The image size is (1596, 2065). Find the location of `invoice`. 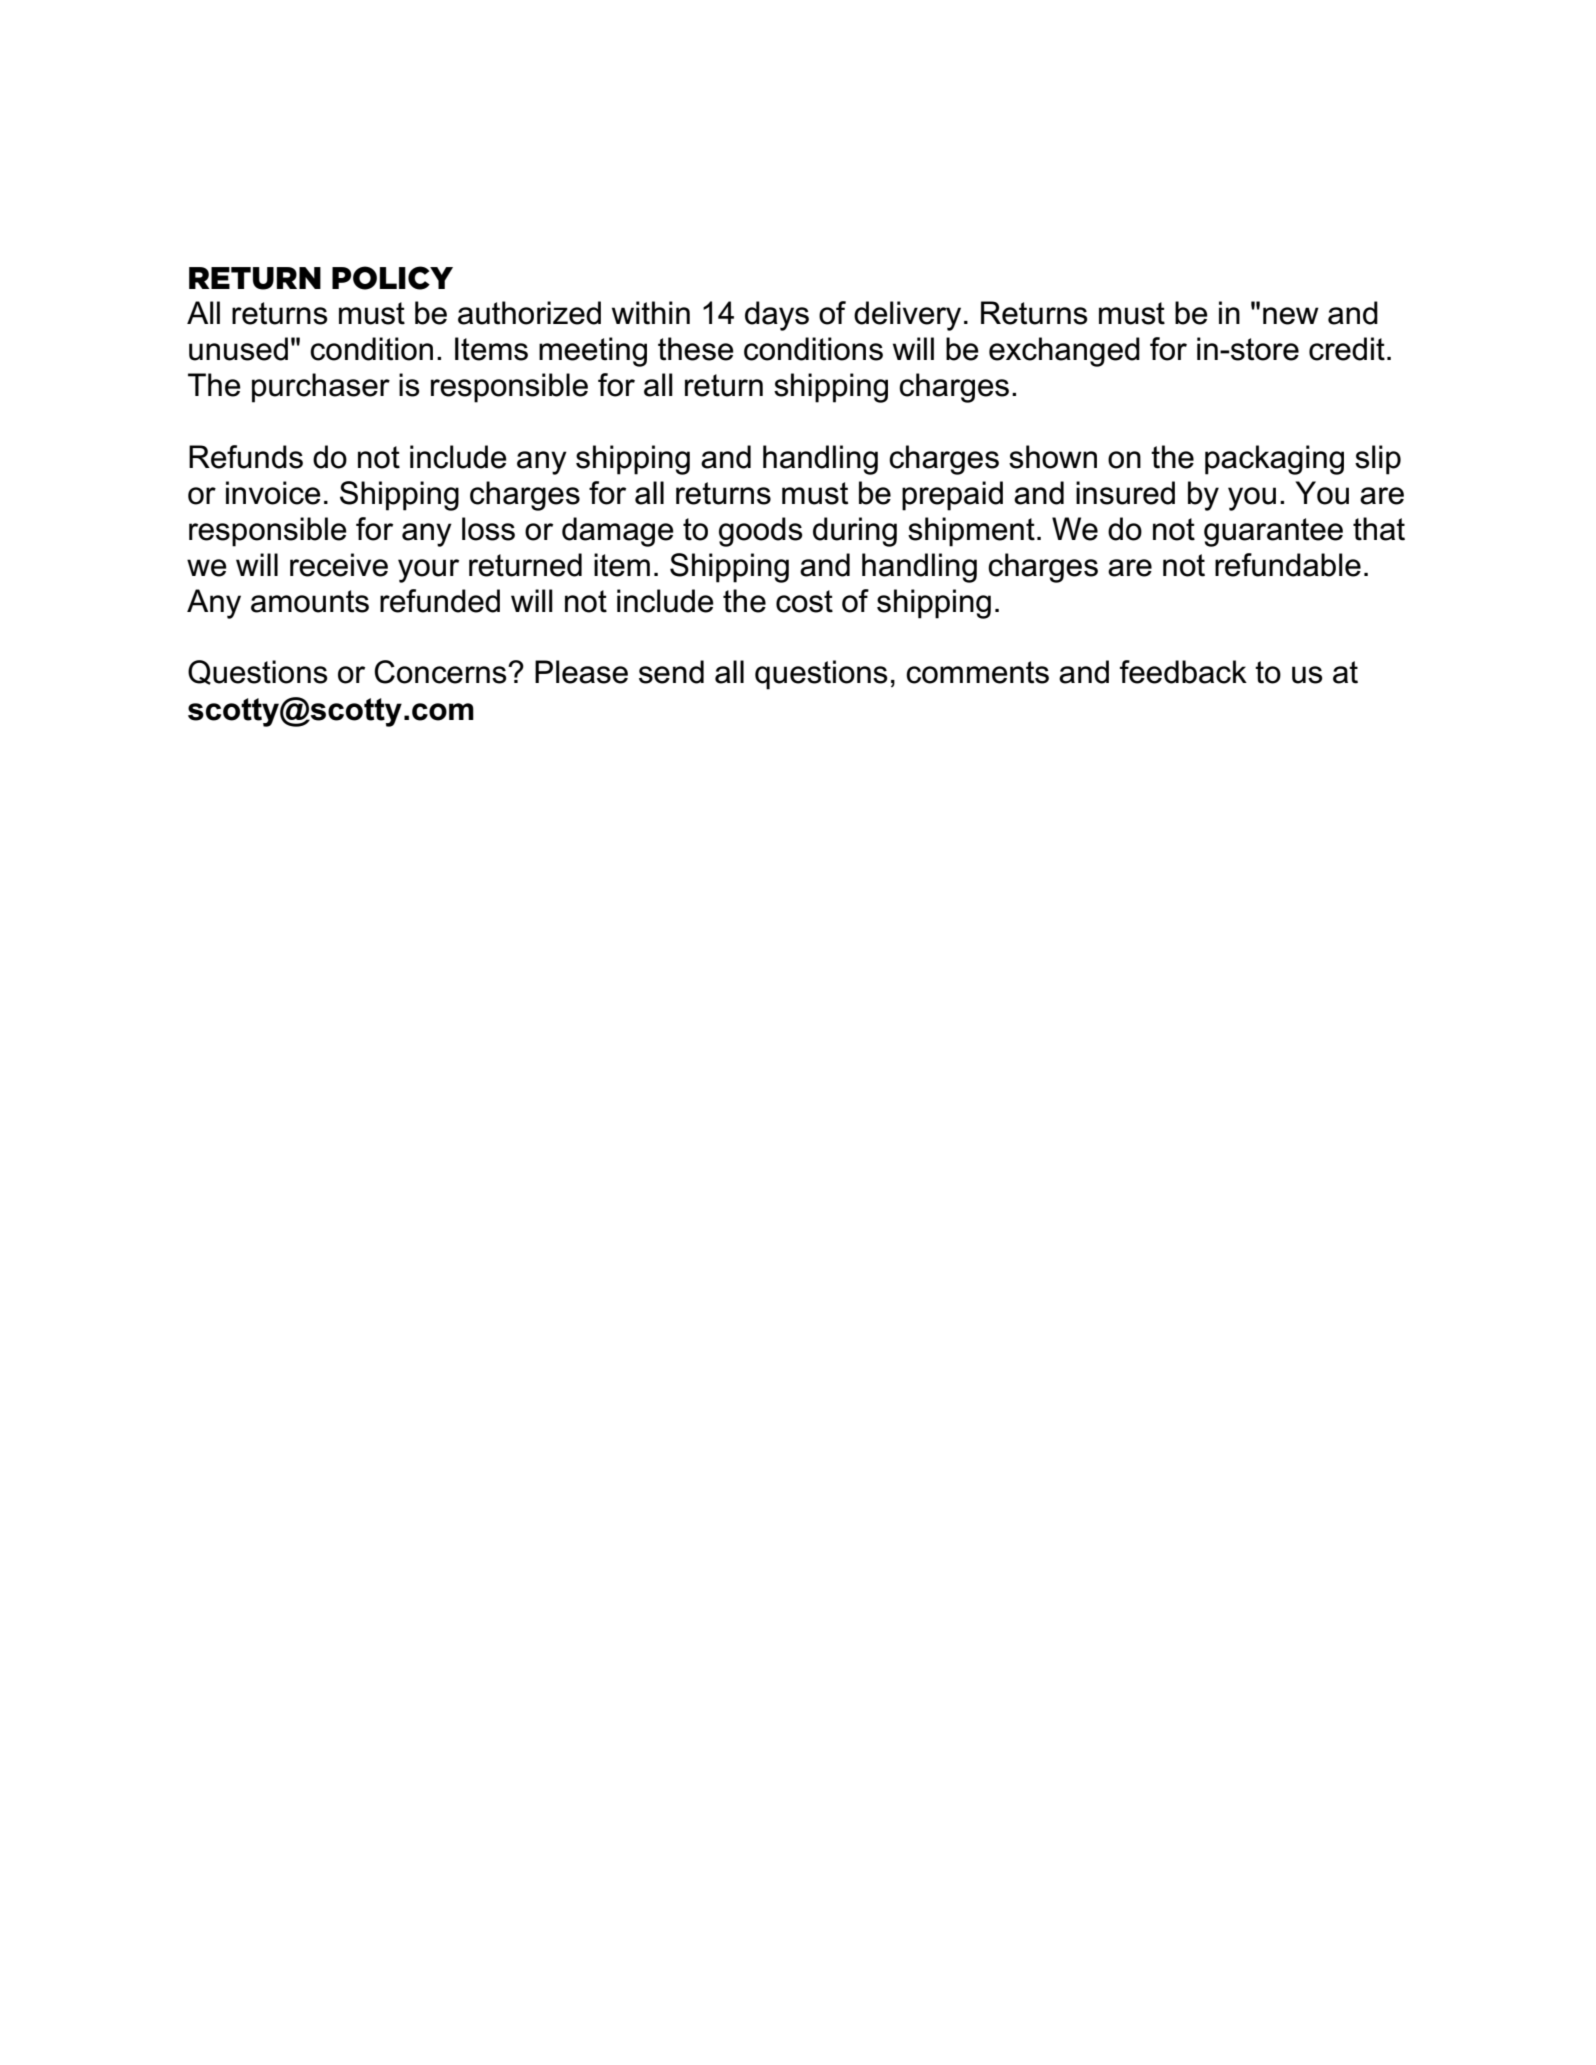

invoice is located at coordinates (273, 493).
